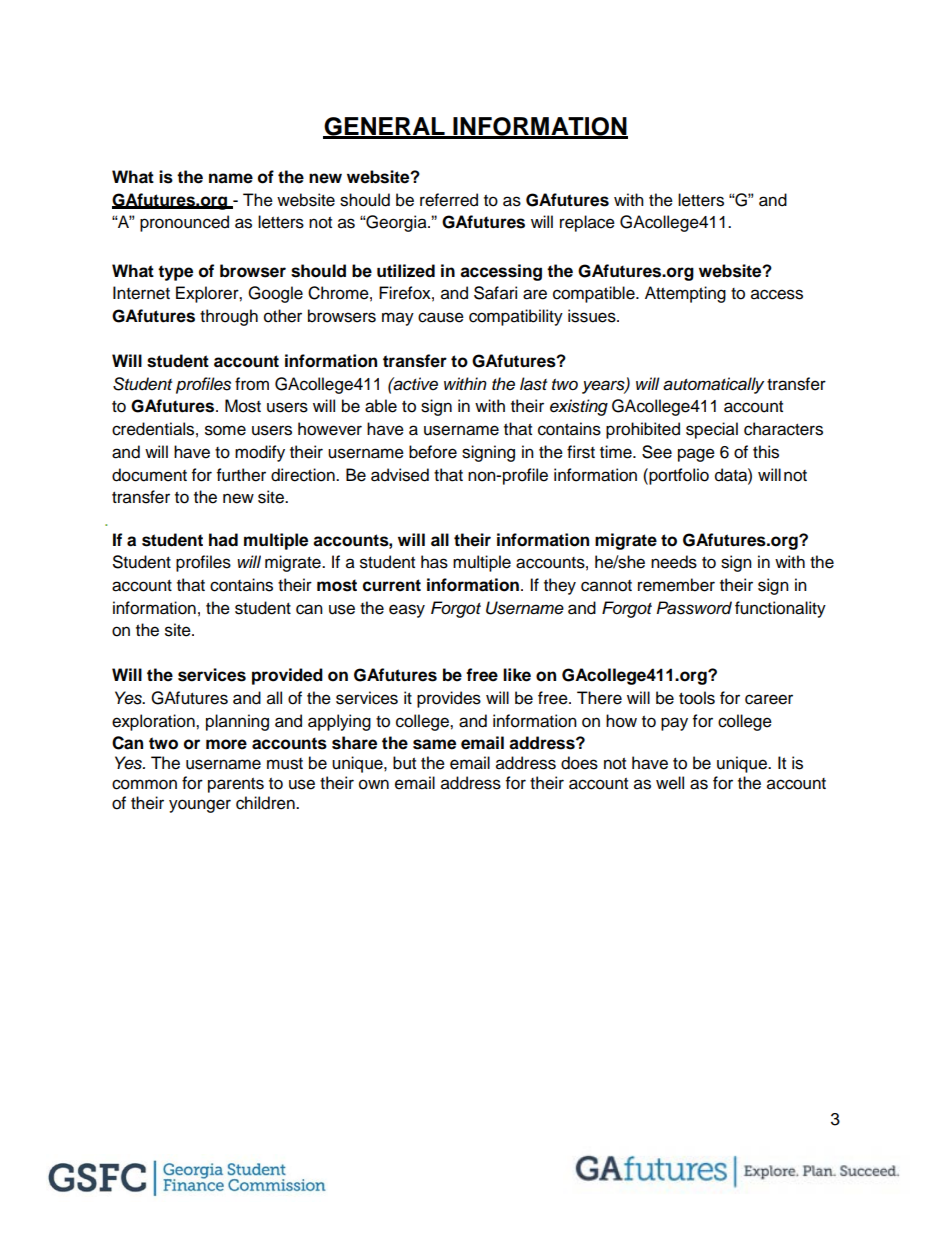 This screenshot has height=1233, width=952. What do you see at coordinates (587, 223) in the screenshot?
I see `replace` at bounding box center [587, 223].
